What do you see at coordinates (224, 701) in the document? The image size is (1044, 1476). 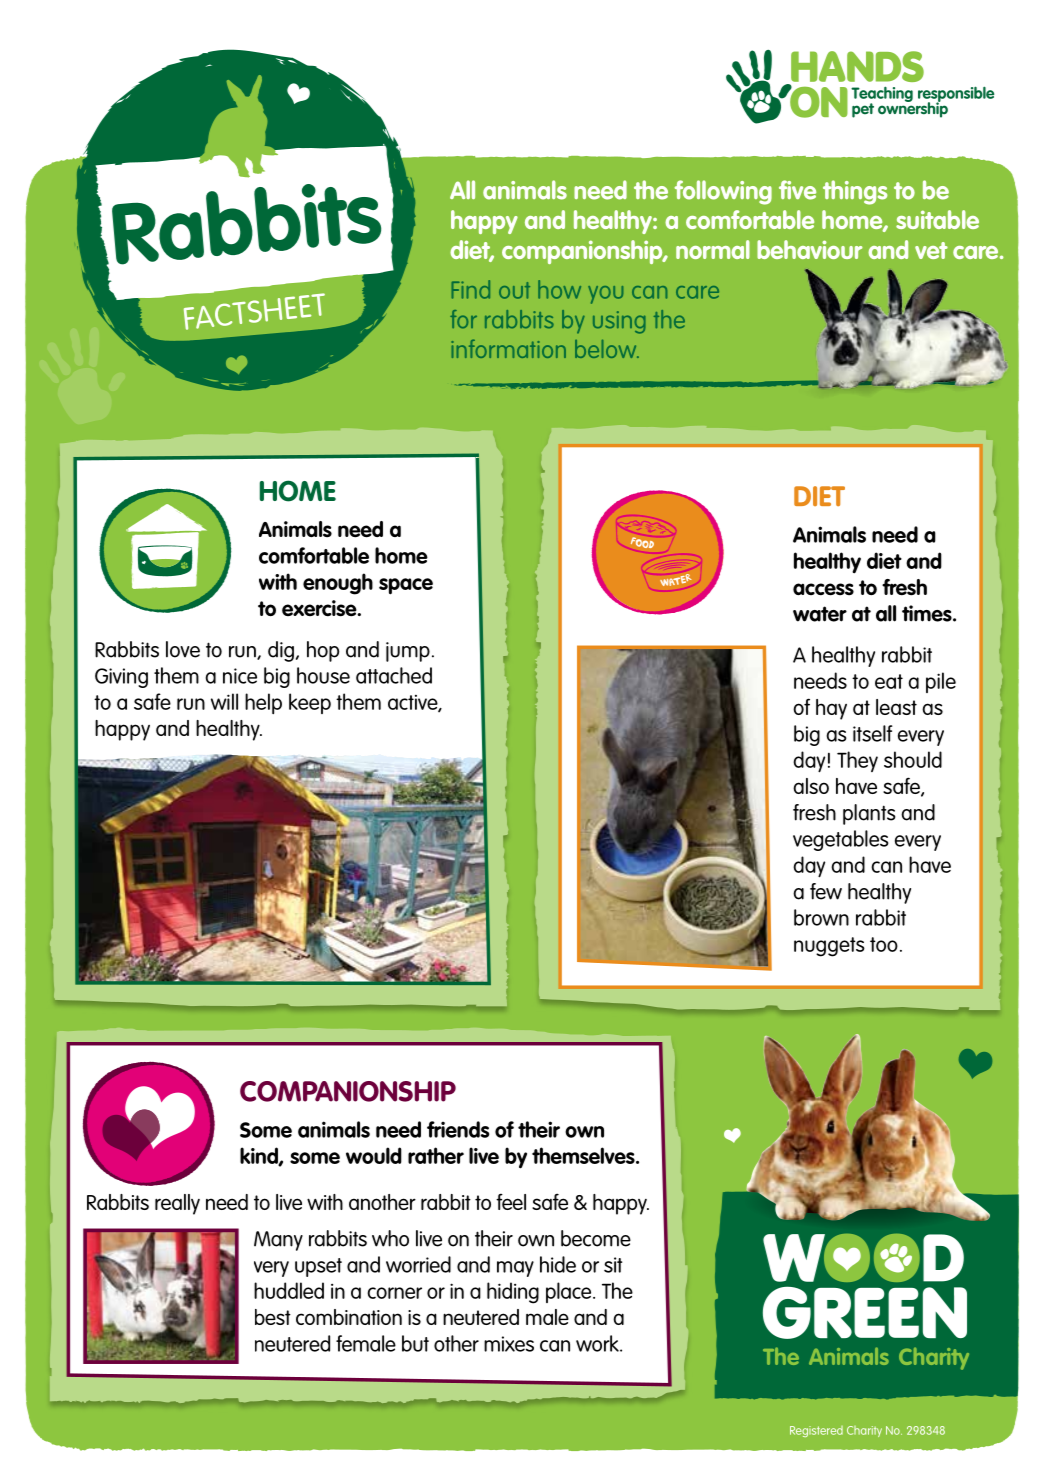 I see `will` at bounding box center [224, 701].
